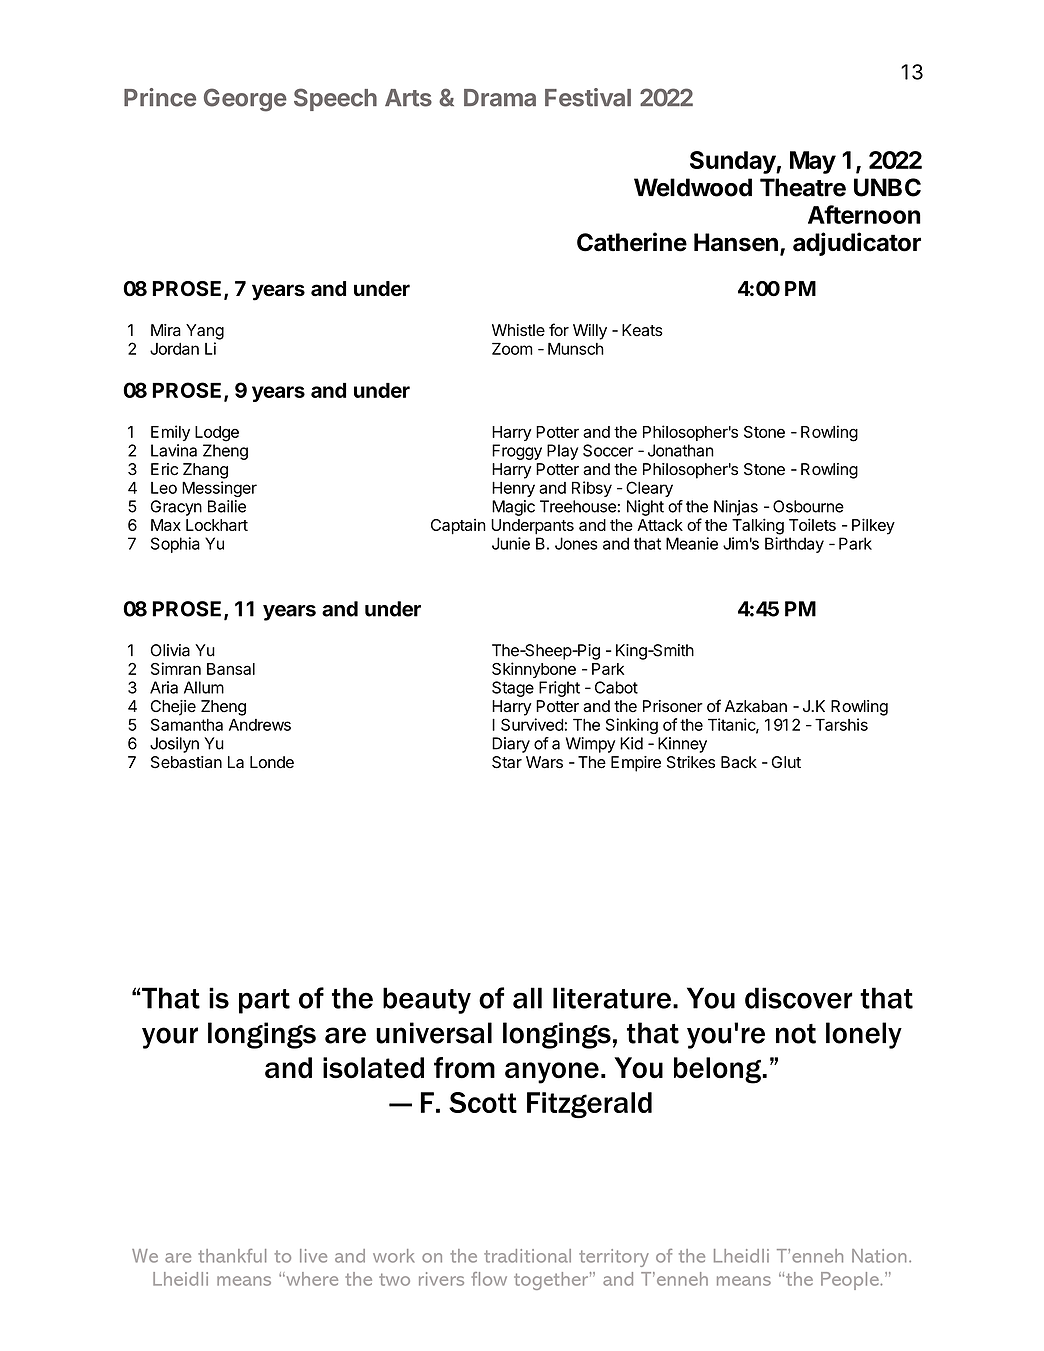 The height and width of the screenshot is (1351, 1044). What do you see at coordinates (813, 162) in the screenshot?
I see `May` at bounding box center [813, 162].
